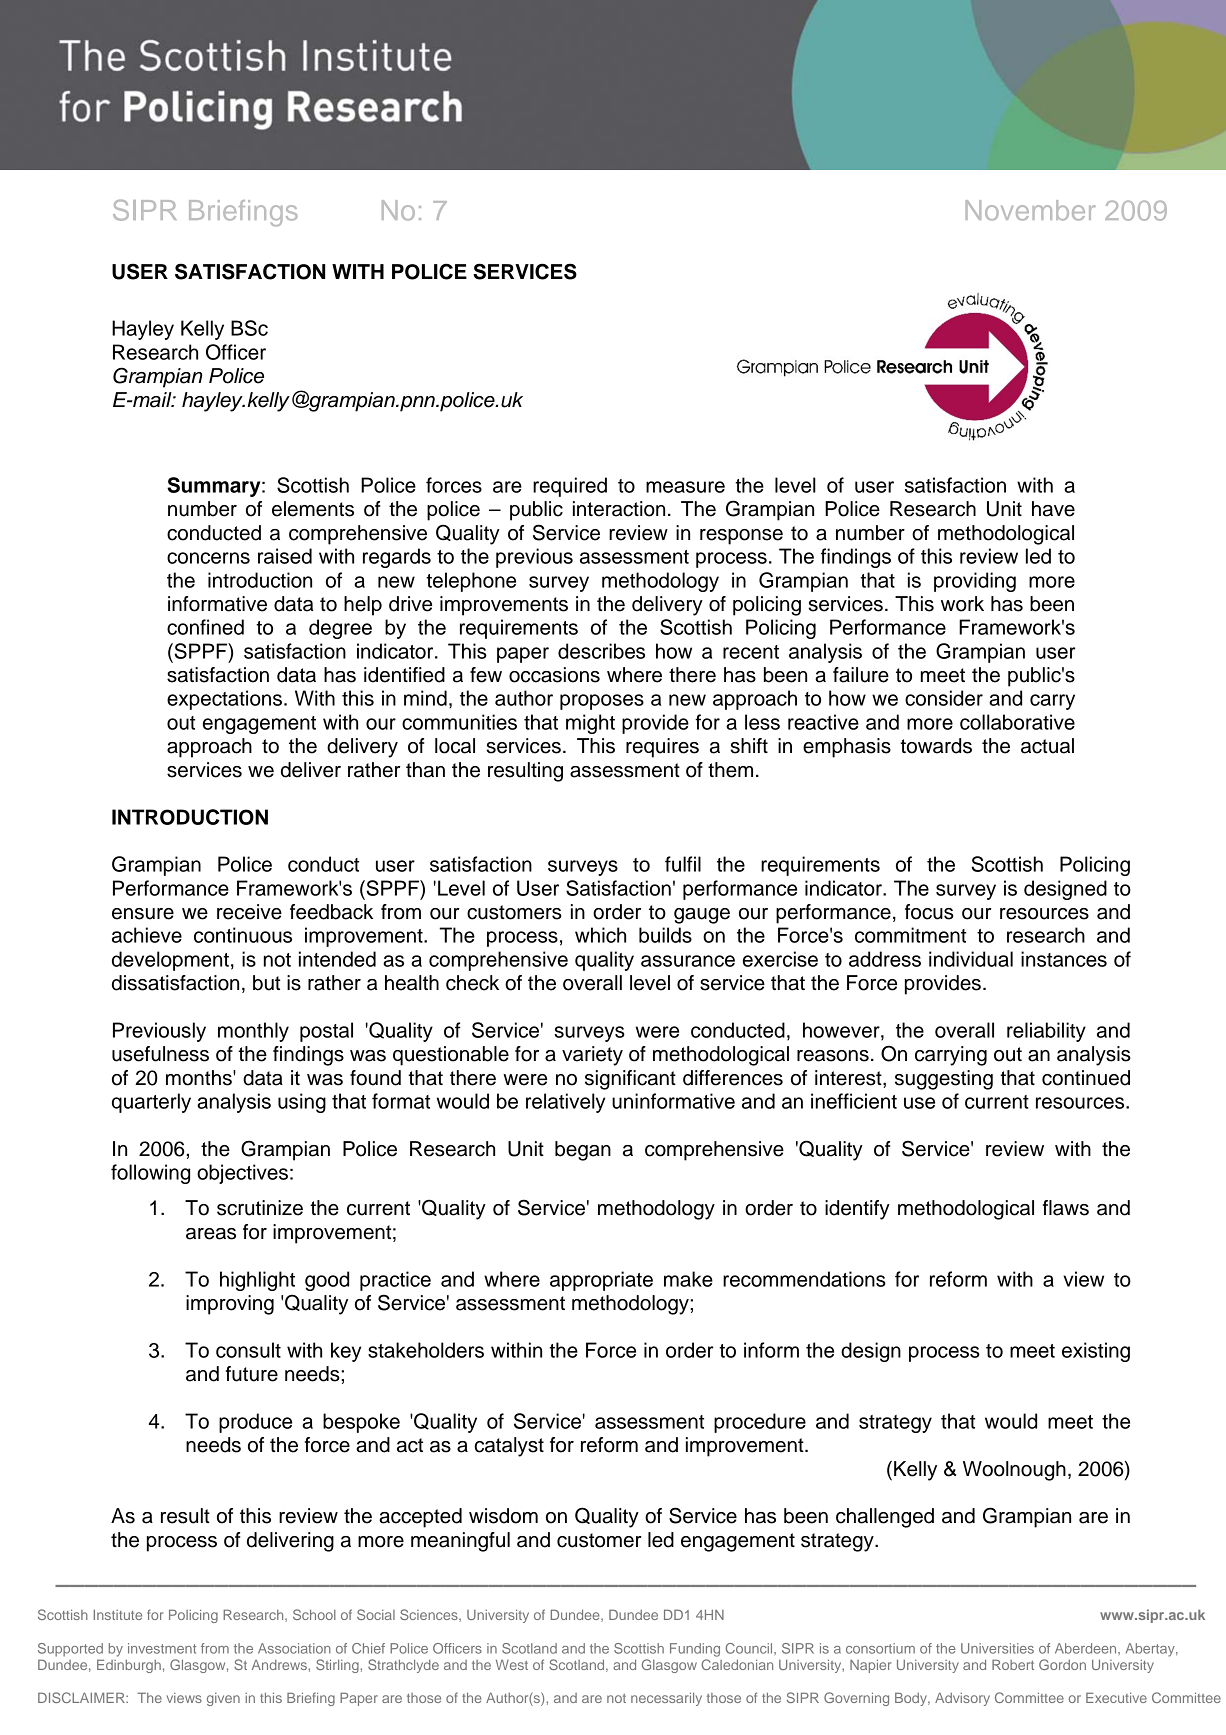 The width and height of the page is (1226, 1735). Describe the element at coordinates (1030, 210) in the page. I see `November` at that location.
